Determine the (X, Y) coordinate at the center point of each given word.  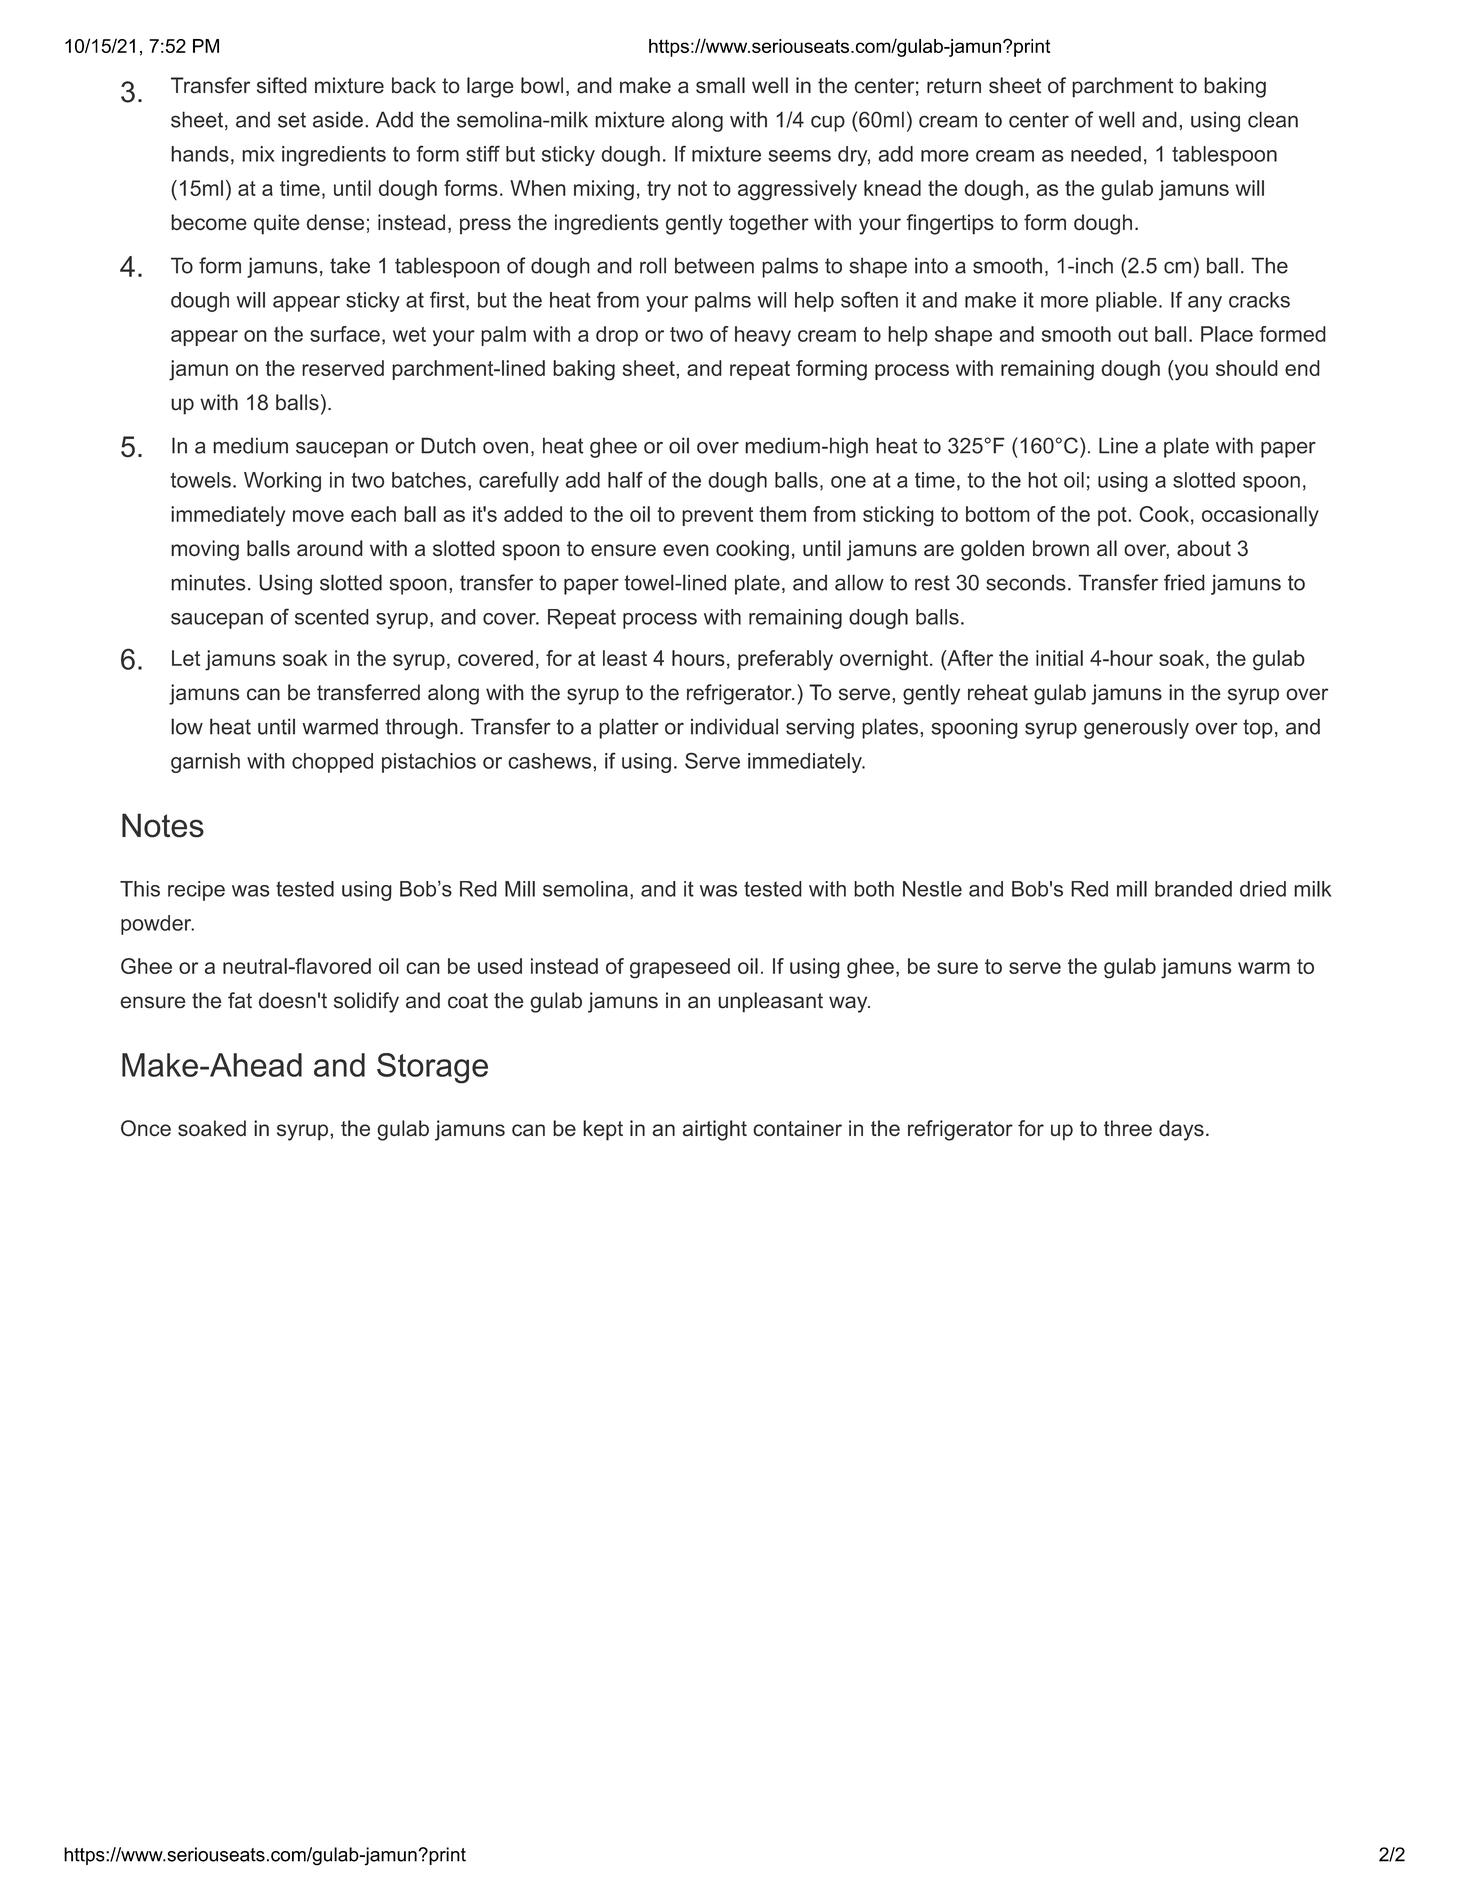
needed (1106, 154)
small (720, 85)
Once (146, 1128)
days (1181, 1130)
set (292, 120)
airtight (715, 1130)
